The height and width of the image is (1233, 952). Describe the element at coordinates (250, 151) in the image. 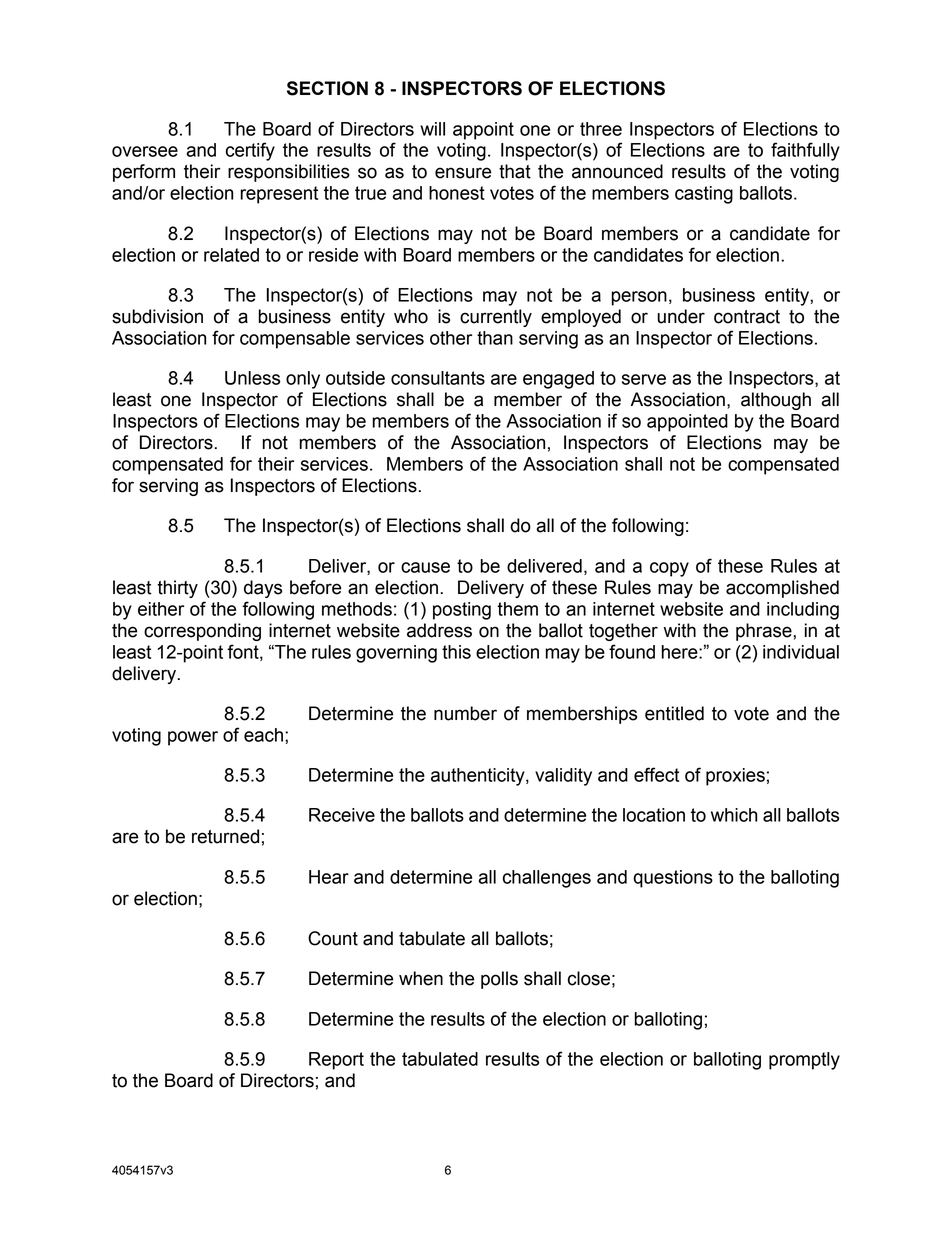

I see `certify` at that location.
